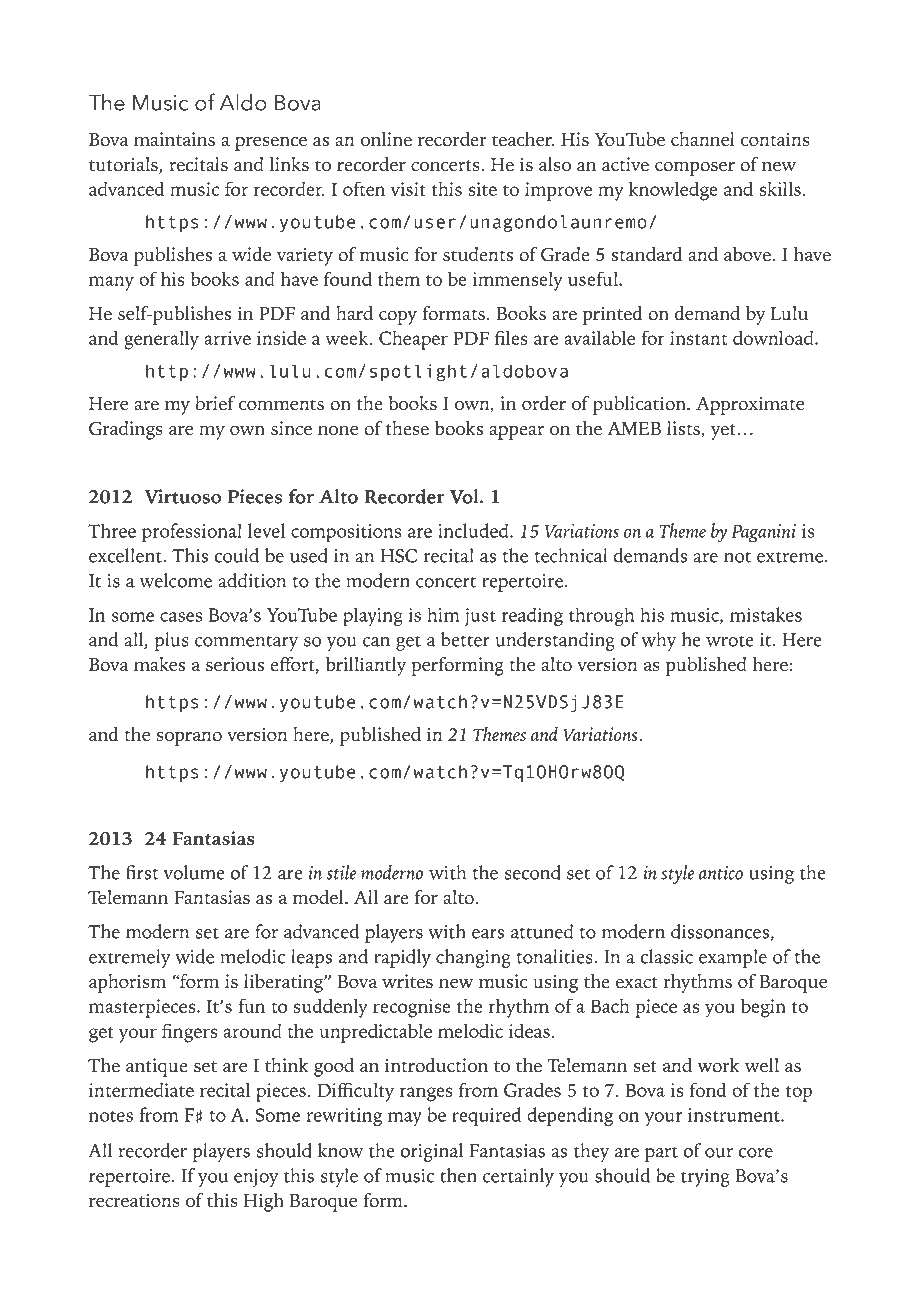 This document has width=924, height=1308. What do you see at coordinates (256, 1178) in the document?
I see `enjoy` at bounding box center [256, 1178].
